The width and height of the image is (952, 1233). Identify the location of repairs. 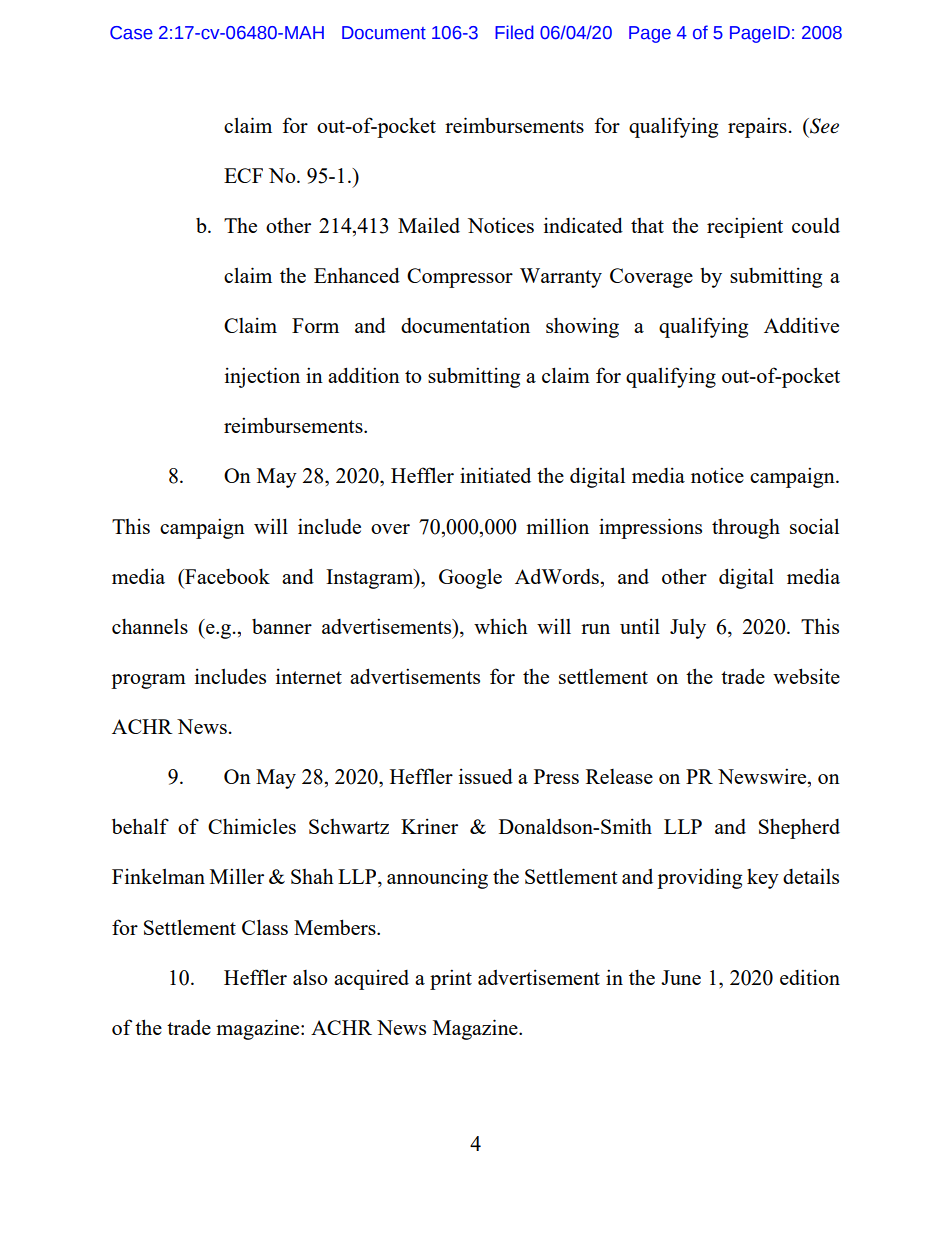
(757, 127).
